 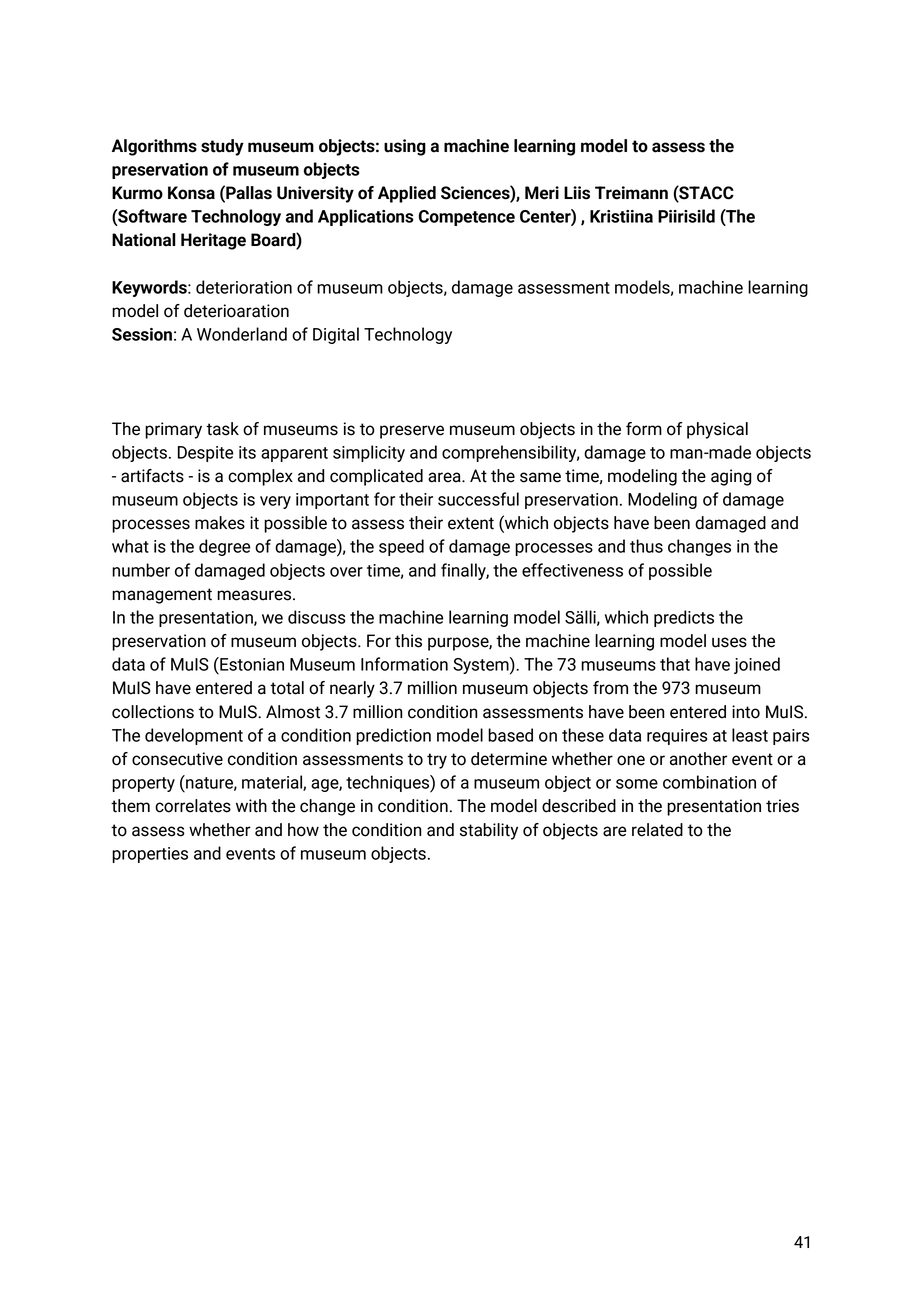 What do you see at coordinates (405, 147) in the page?
I see `using` at bounding box center [405, 147].
